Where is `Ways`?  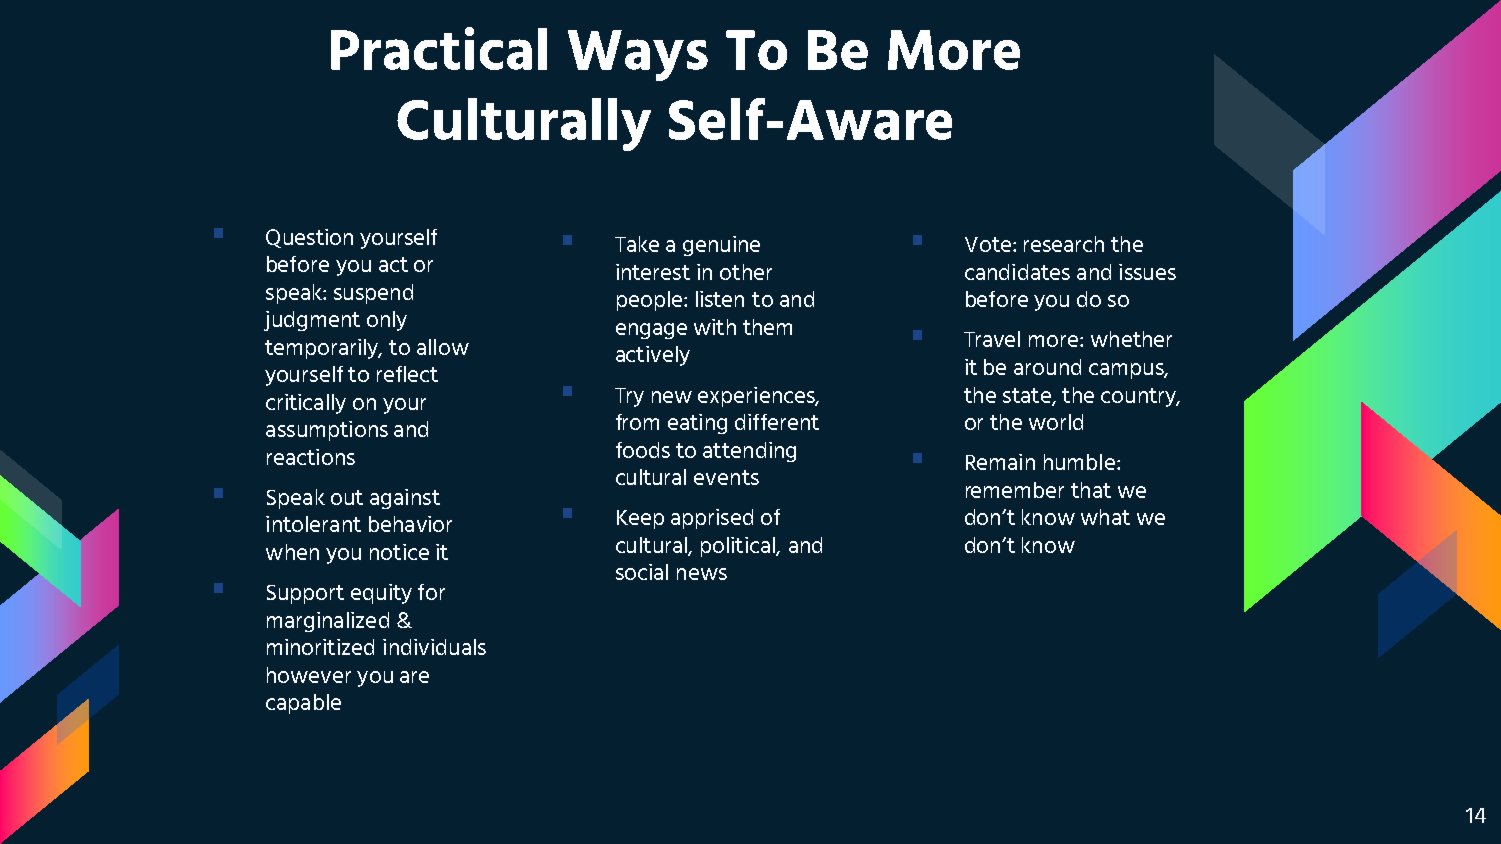
Ways is located at coordinates (638, 55).
